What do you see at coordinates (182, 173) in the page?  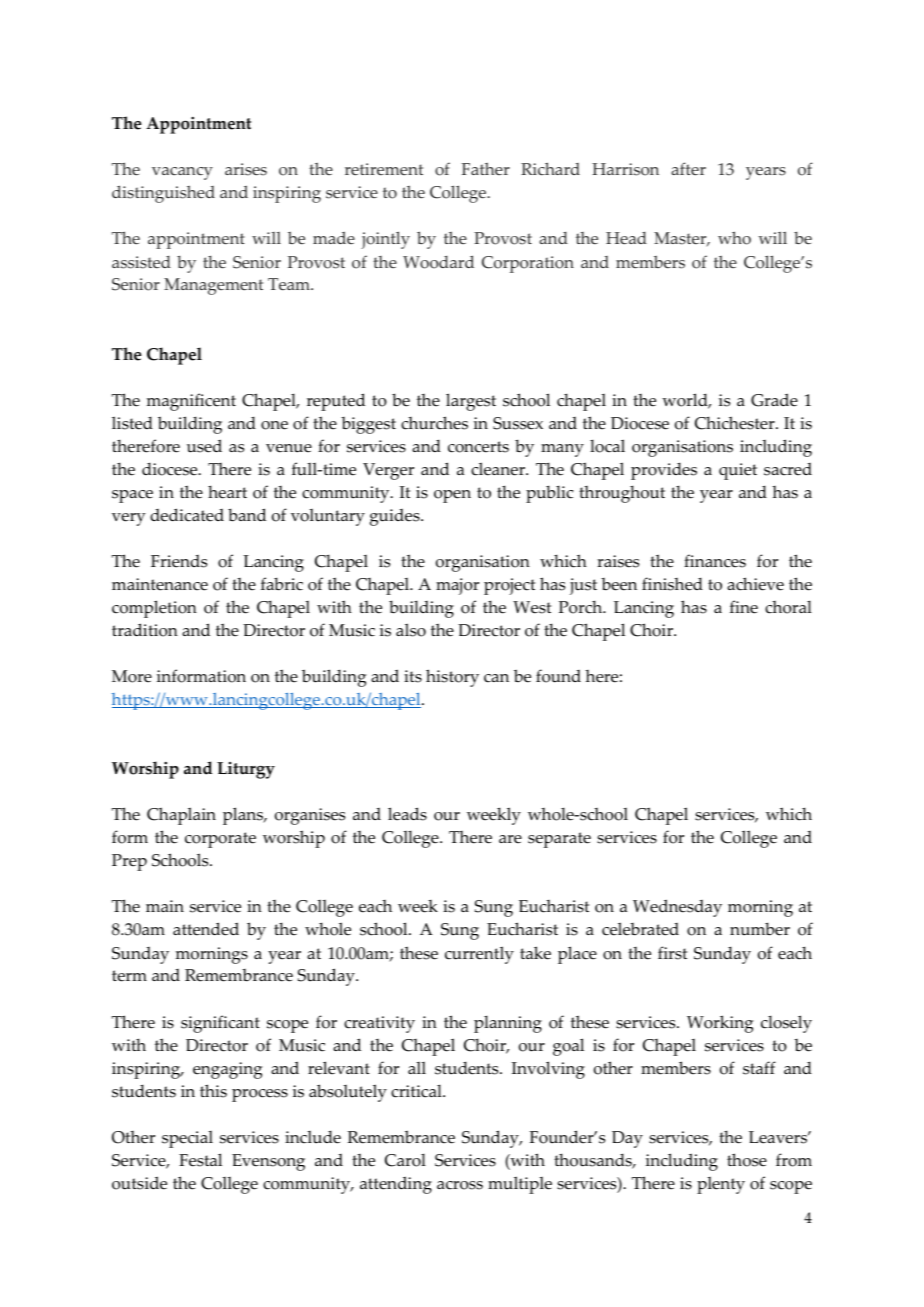 I see `vacancy` at bounding box center [182, 173].
